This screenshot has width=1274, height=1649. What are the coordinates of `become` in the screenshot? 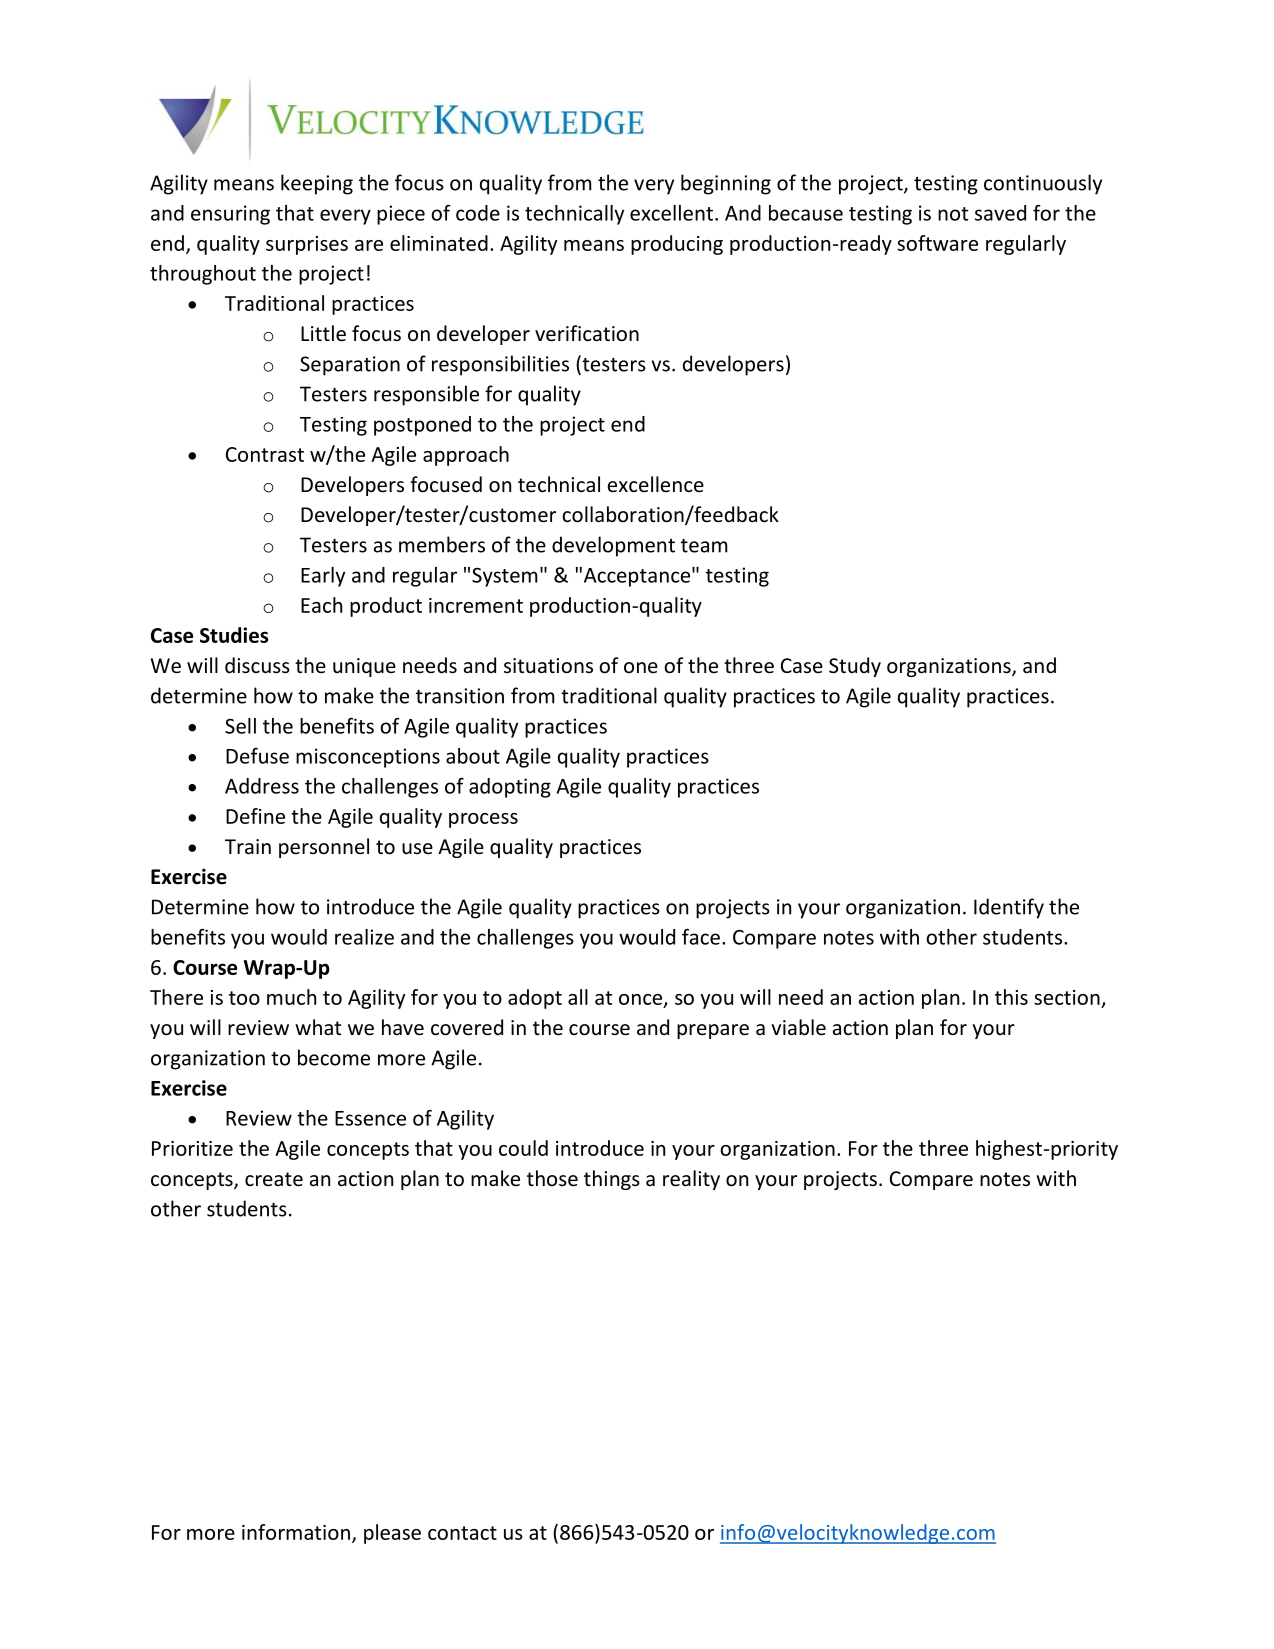 It's located at (334, 1057).
